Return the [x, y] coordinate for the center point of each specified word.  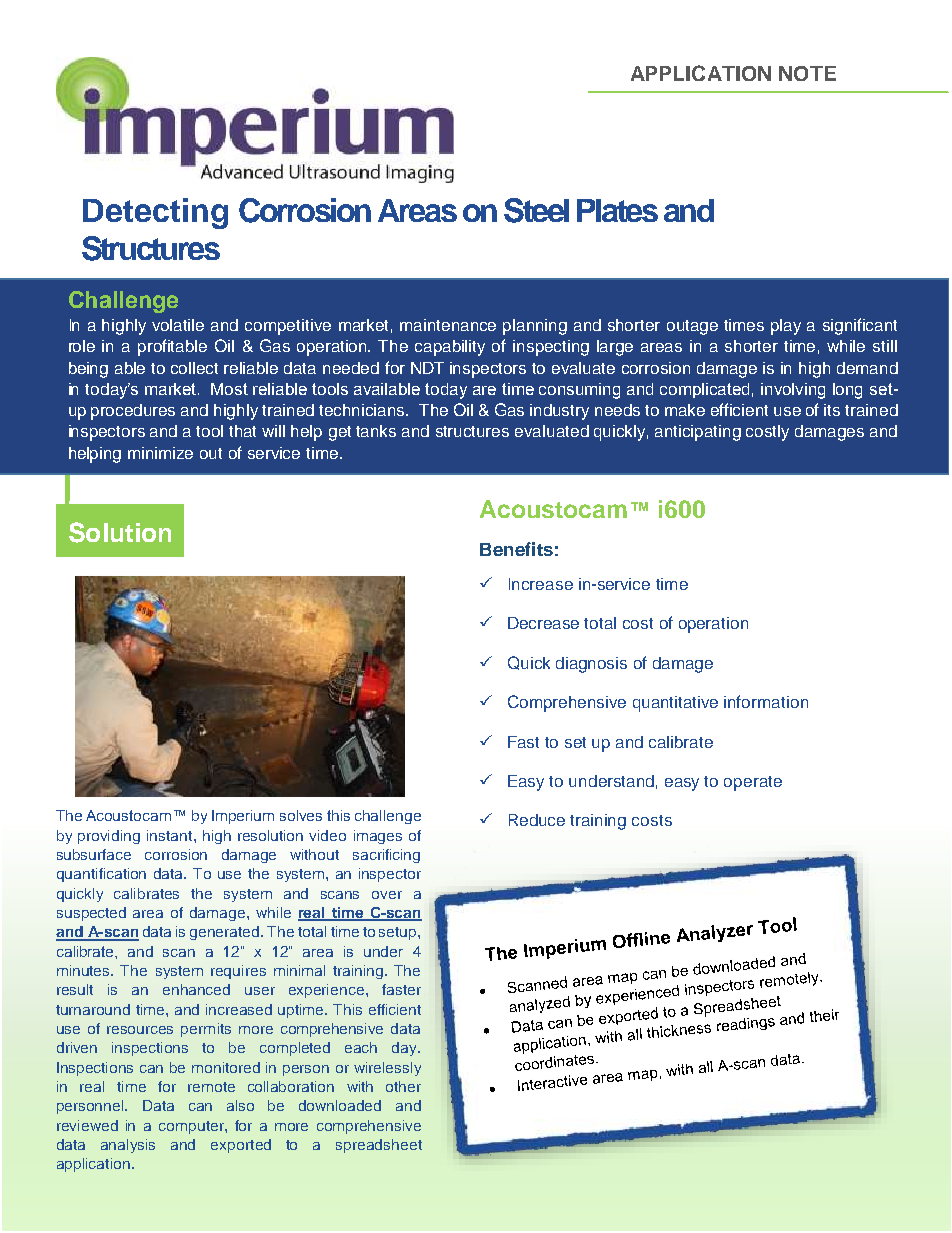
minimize [160, 453]
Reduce [537, 820]
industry [559, 412]
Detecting [155, 213]
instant [171, 835]
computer [192, 1127]
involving [793, 391]
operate [753, 783]
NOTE [807, 73]
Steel [536, 210]
